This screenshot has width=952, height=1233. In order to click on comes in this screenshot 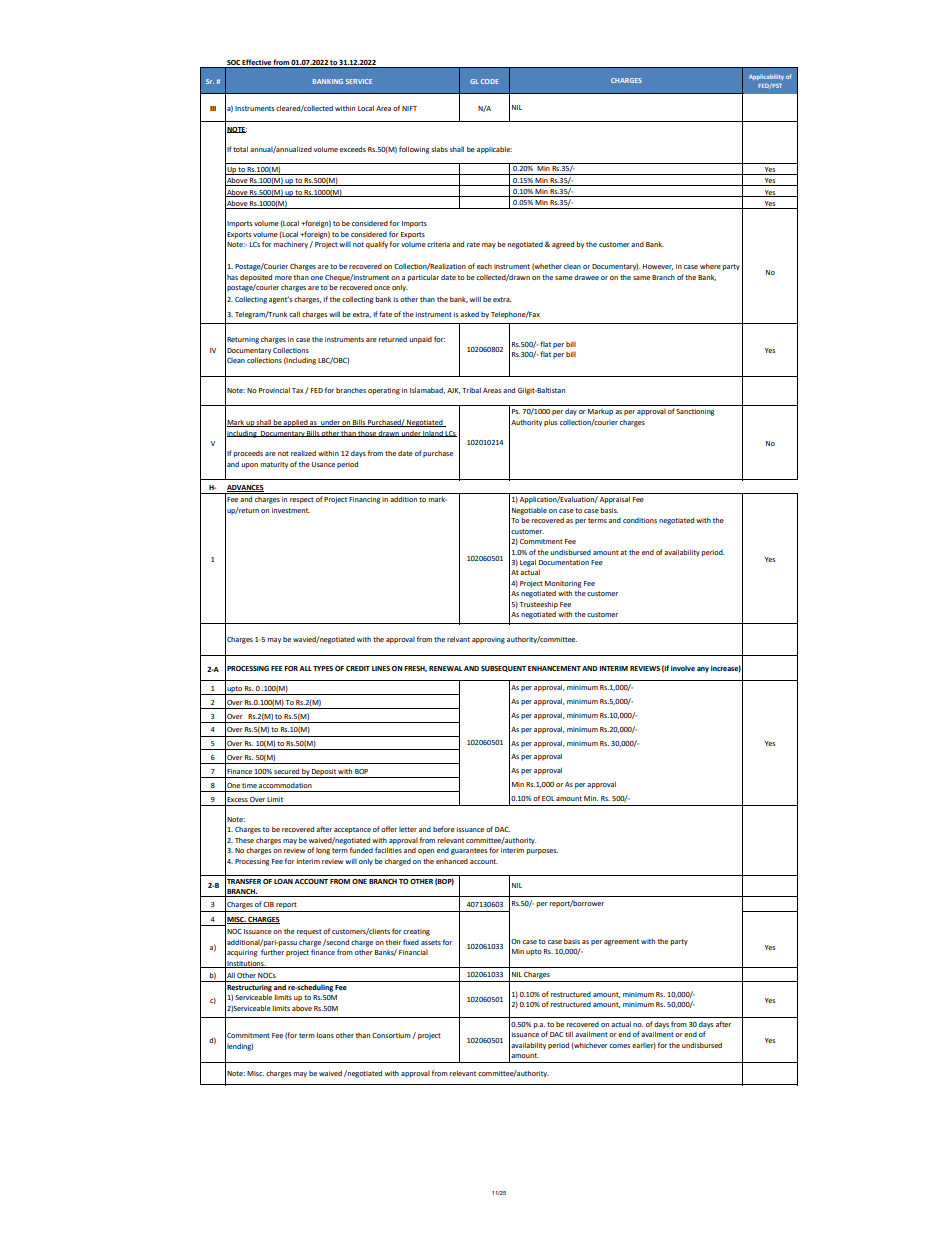, I will do `click(619, 1046)`.
